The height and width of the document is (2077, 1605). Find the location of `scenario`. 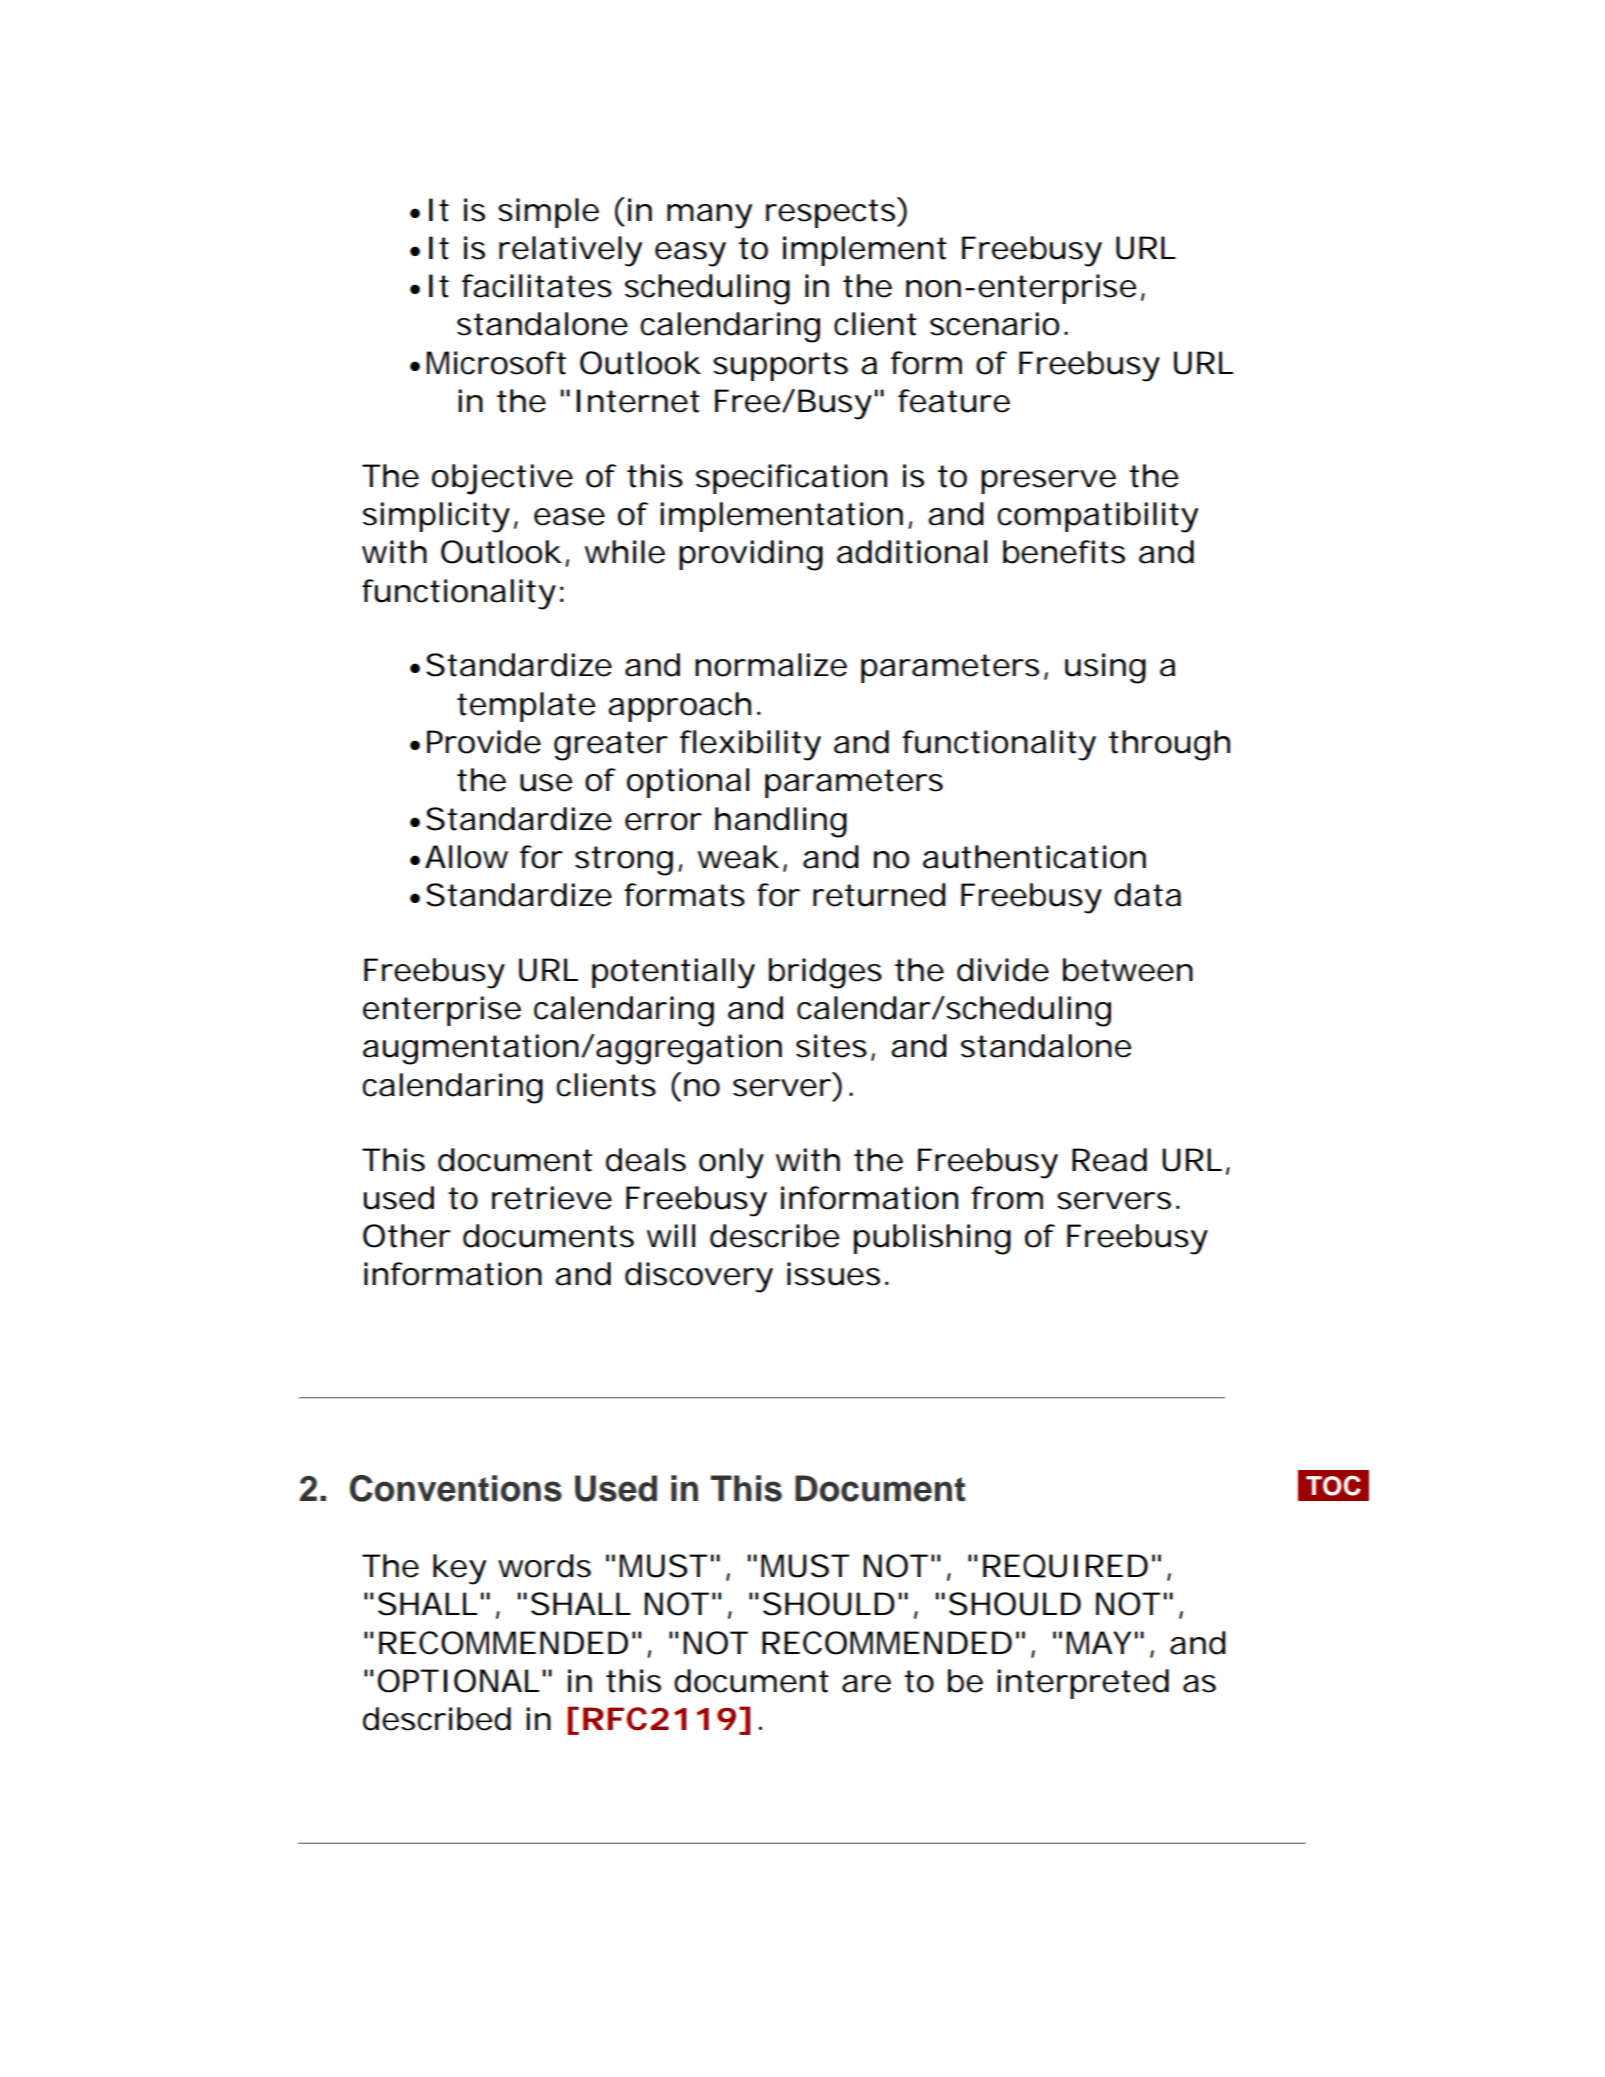

scenario is located at coordinates (994, 324).
